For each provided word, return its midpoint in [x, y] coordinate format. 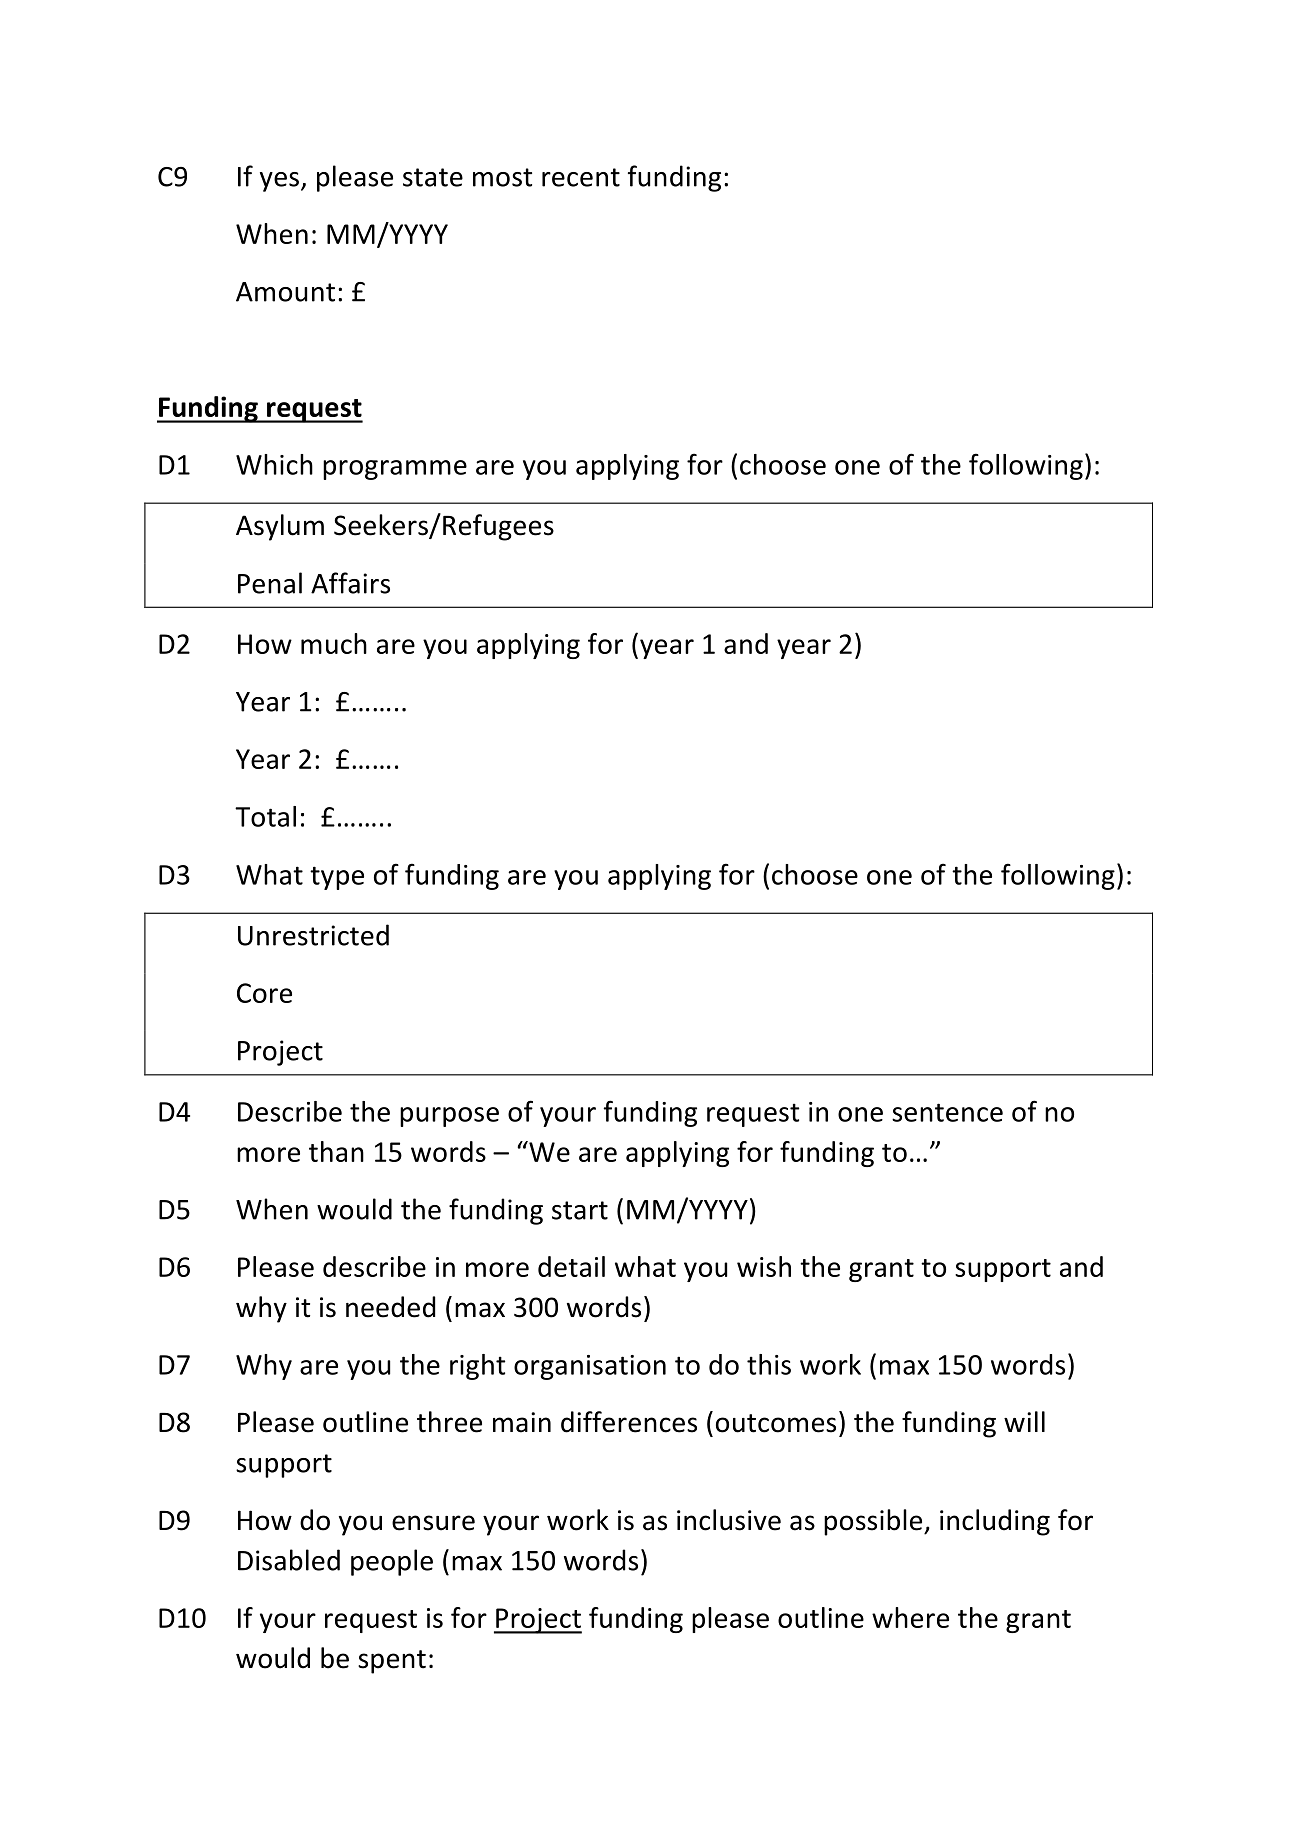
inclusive [729, 1520]
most [502, 177]
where [910, 1617]
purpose [449, 1117]
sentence [947, 1112]
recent [581, 177]
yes [279, 182]
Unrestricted [313, 935]
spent [392, 1662]
